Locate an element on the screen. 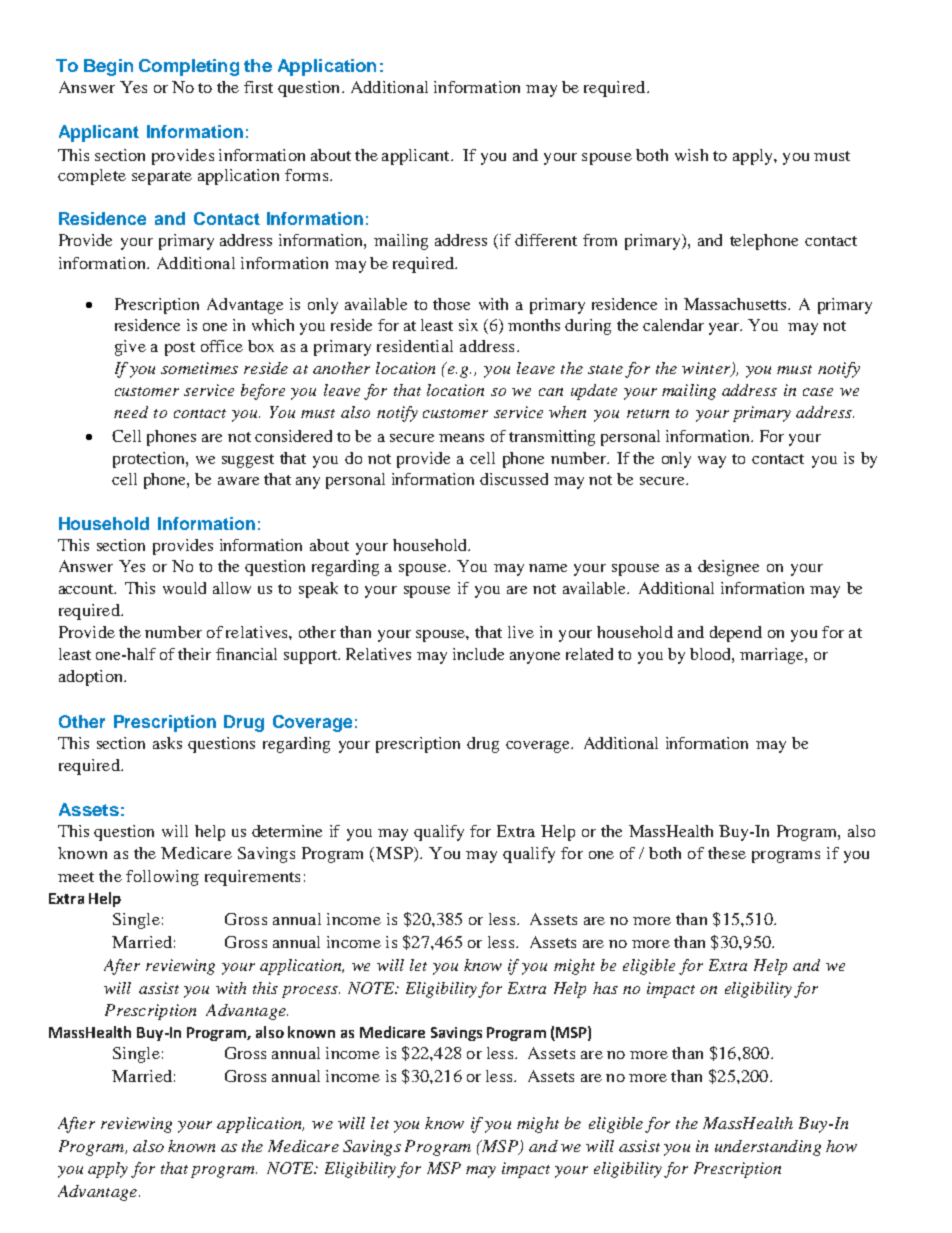 The height and width of the screenshot is (1233, 952). include is located at coordinates (478, 654).
